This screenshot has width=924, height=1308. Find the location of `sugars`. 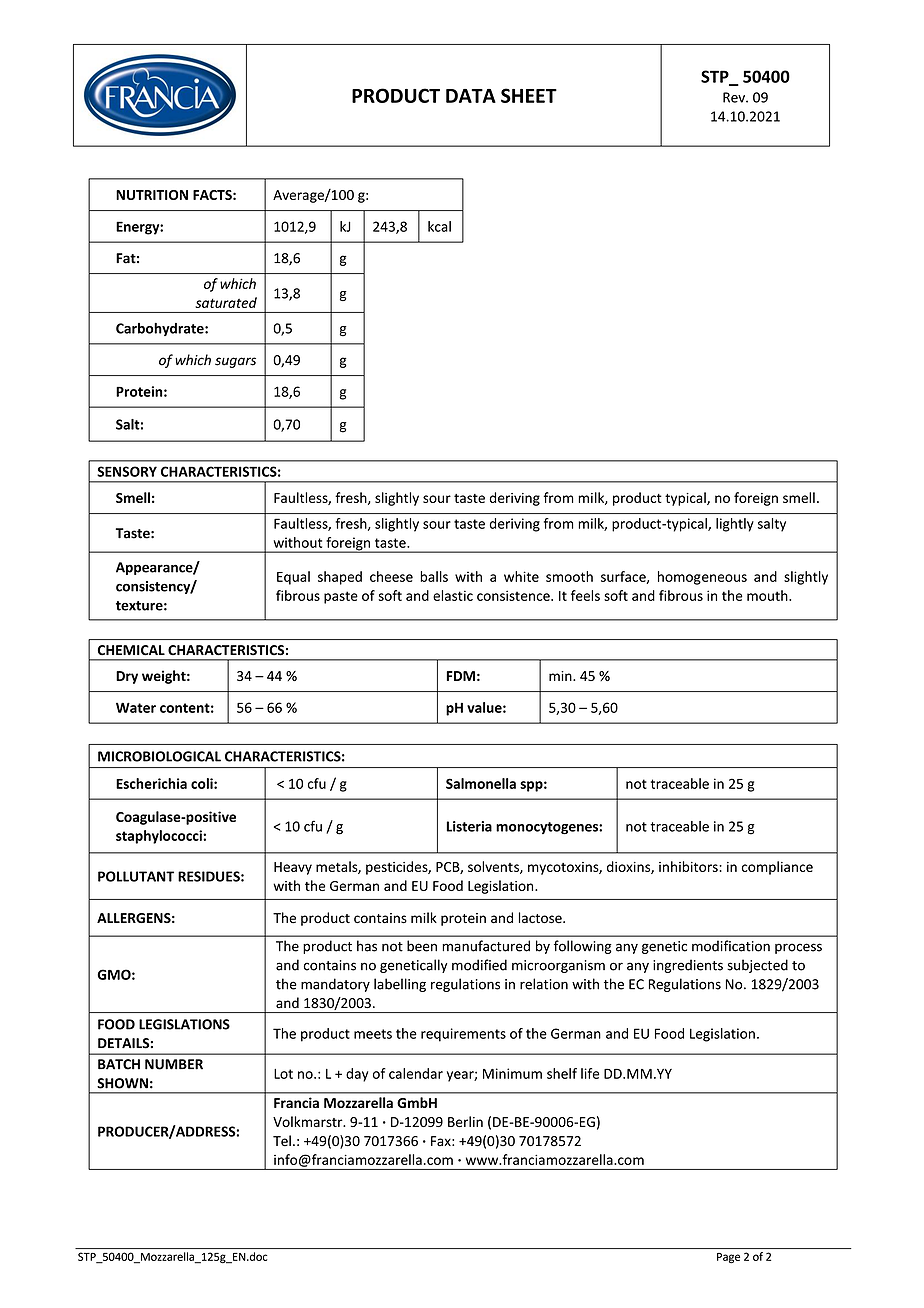

sugars is located at coordinates (235, 362).
